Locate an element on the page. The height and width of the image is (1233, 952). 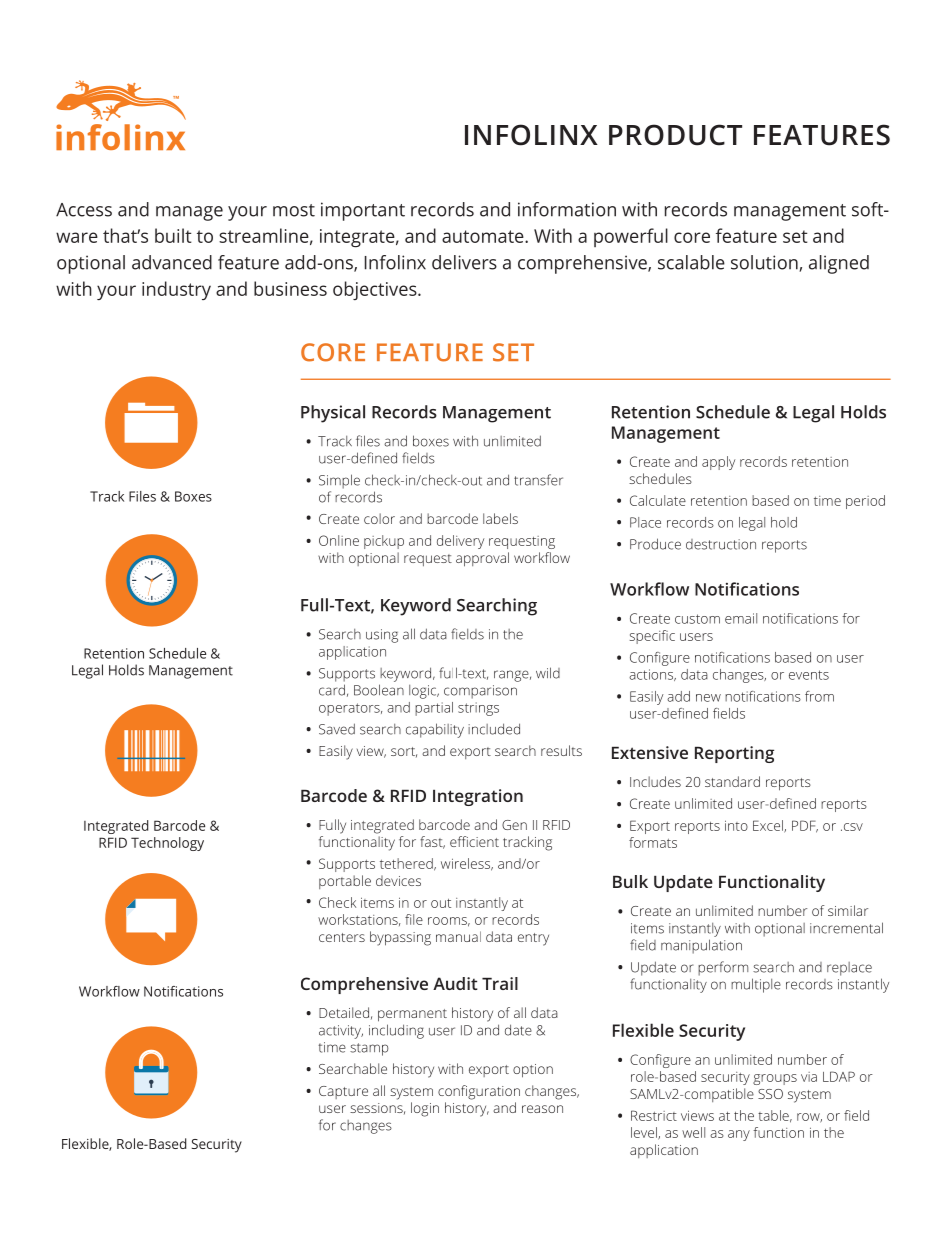
automate is located at coordinates (484, 236).
